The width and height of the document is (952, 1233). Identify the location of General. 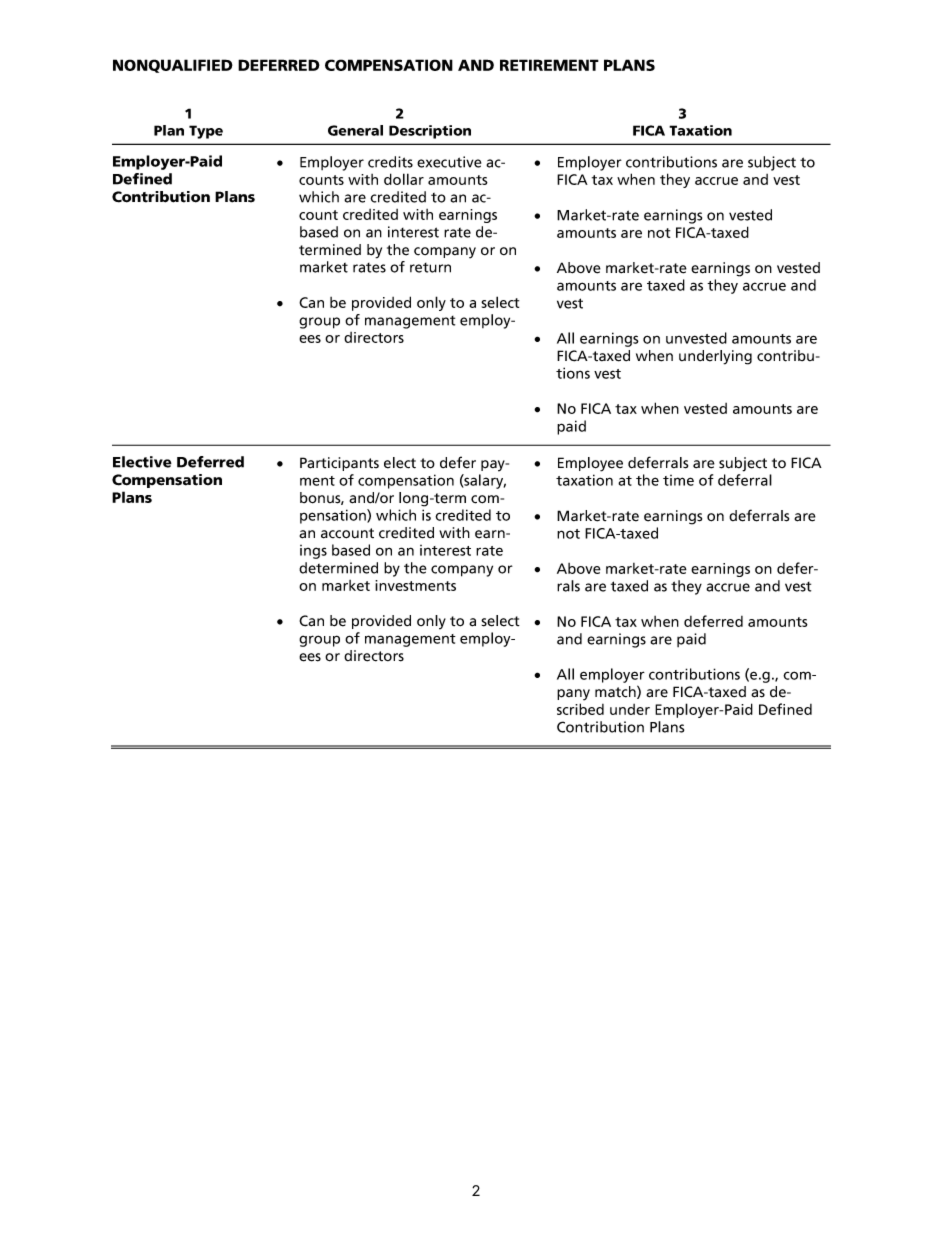
(355, 130).
